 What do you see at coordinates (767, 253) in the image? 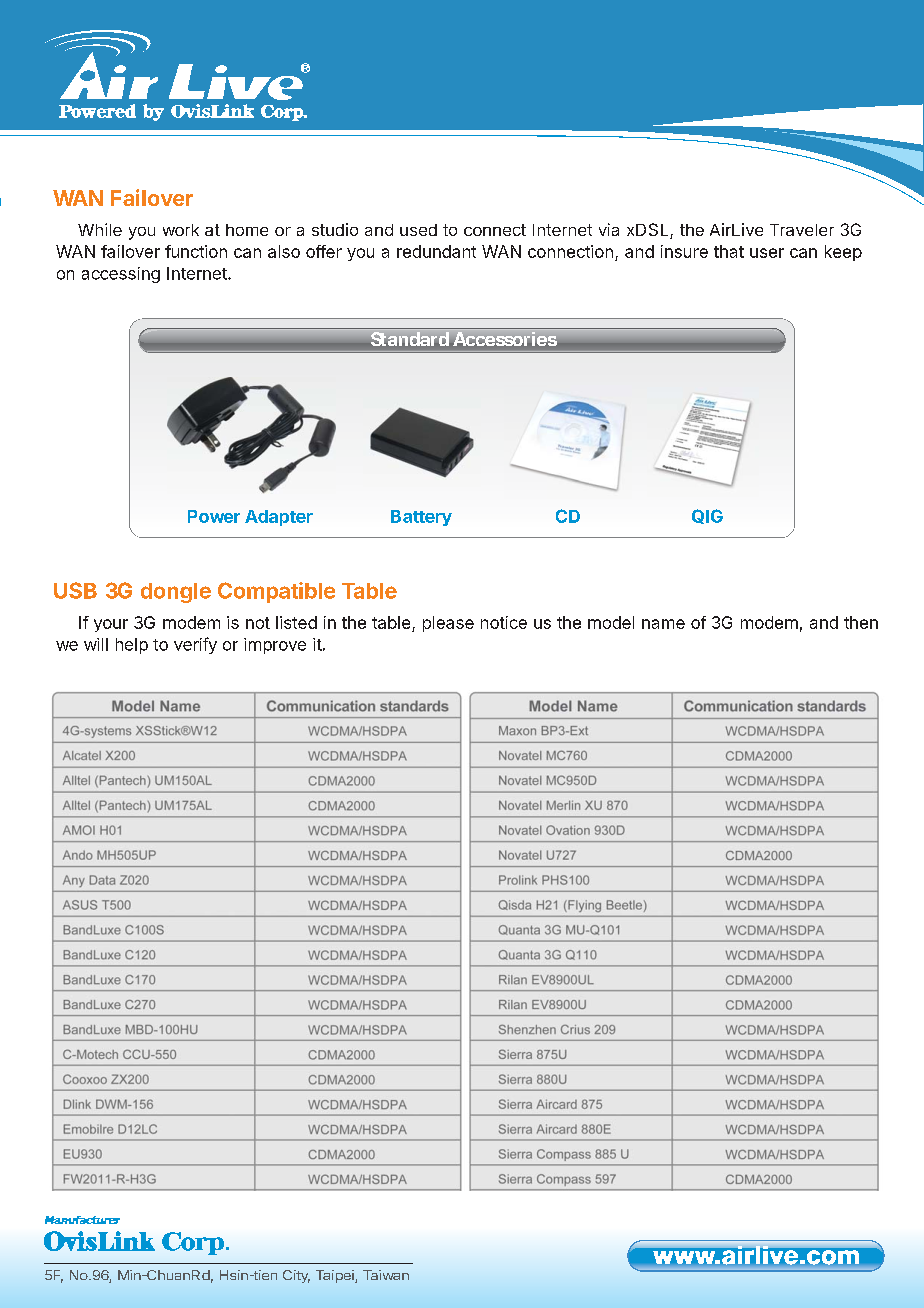
I see `user` at bounding box center [767, 253].
